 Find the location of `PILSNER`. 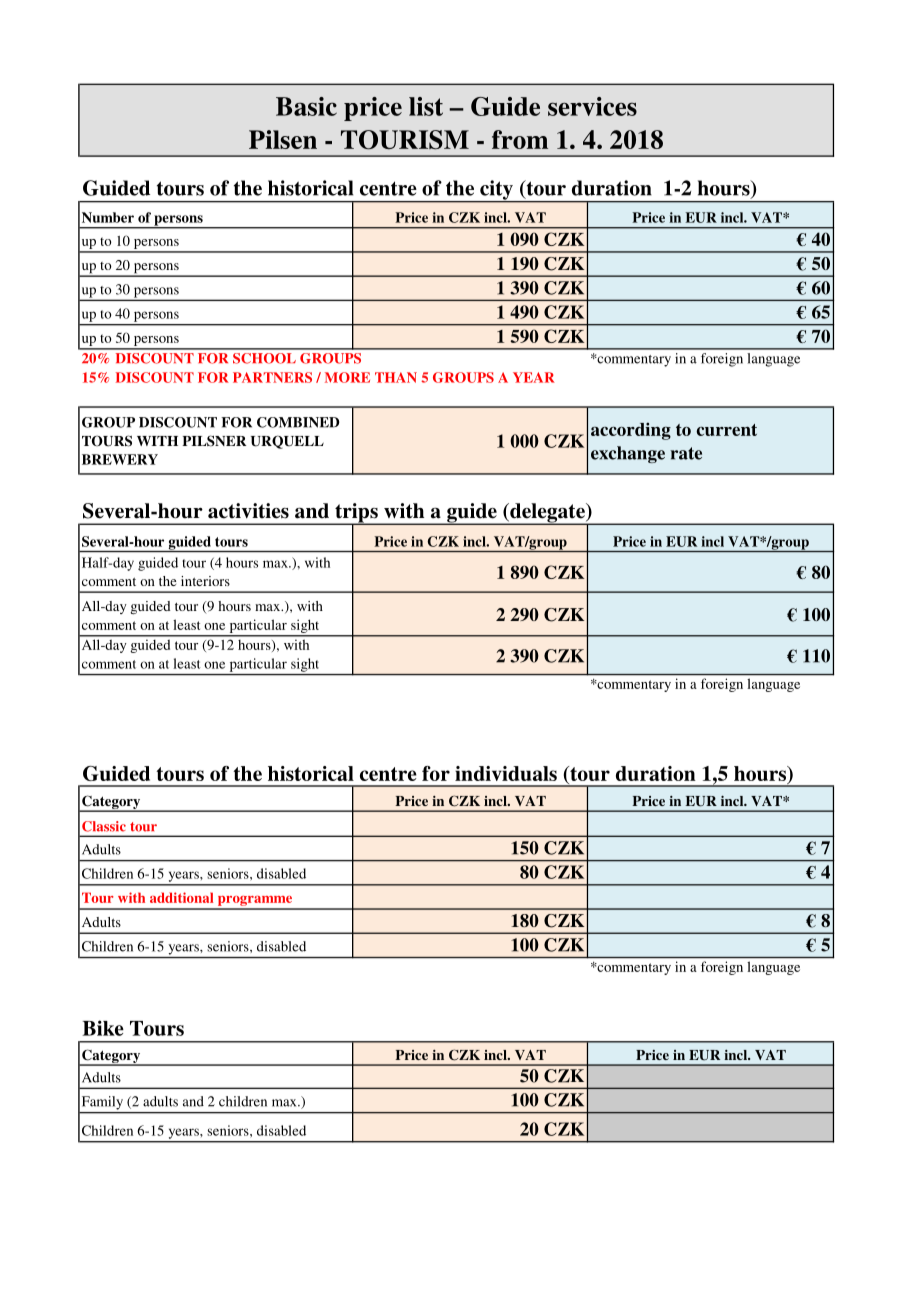

PILSNER is located at coordinates (214, 441).
